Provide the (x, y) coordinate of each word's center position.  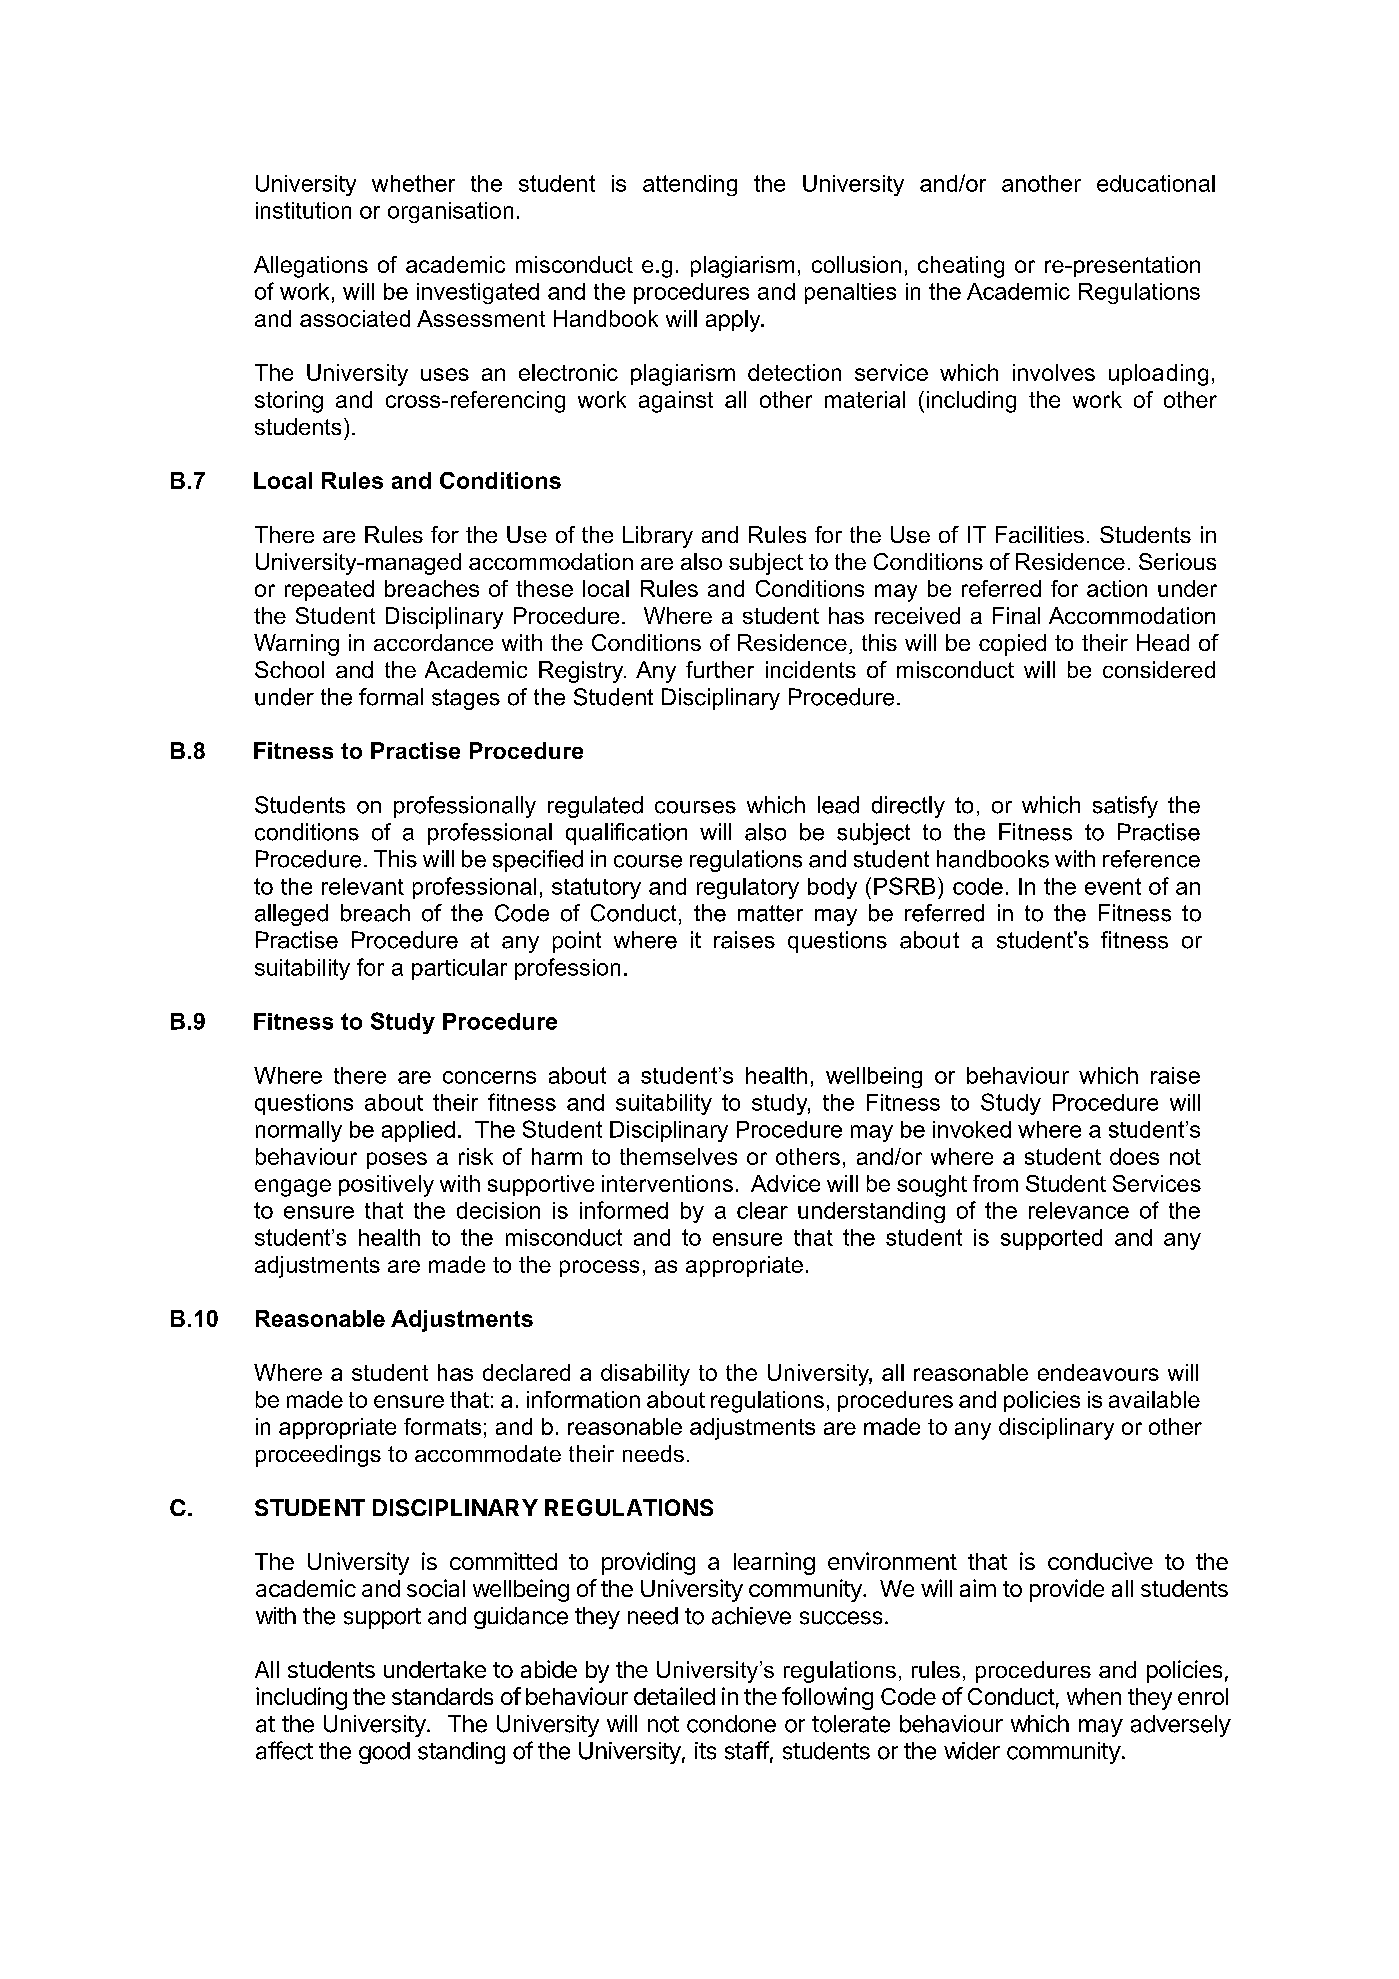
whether (413, 183)
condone (731, 1724)
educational (1156, 183)
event (1113, 886)
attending (690, 185)
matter (770, 913)
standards (442, 1696)
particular (459, 969)
